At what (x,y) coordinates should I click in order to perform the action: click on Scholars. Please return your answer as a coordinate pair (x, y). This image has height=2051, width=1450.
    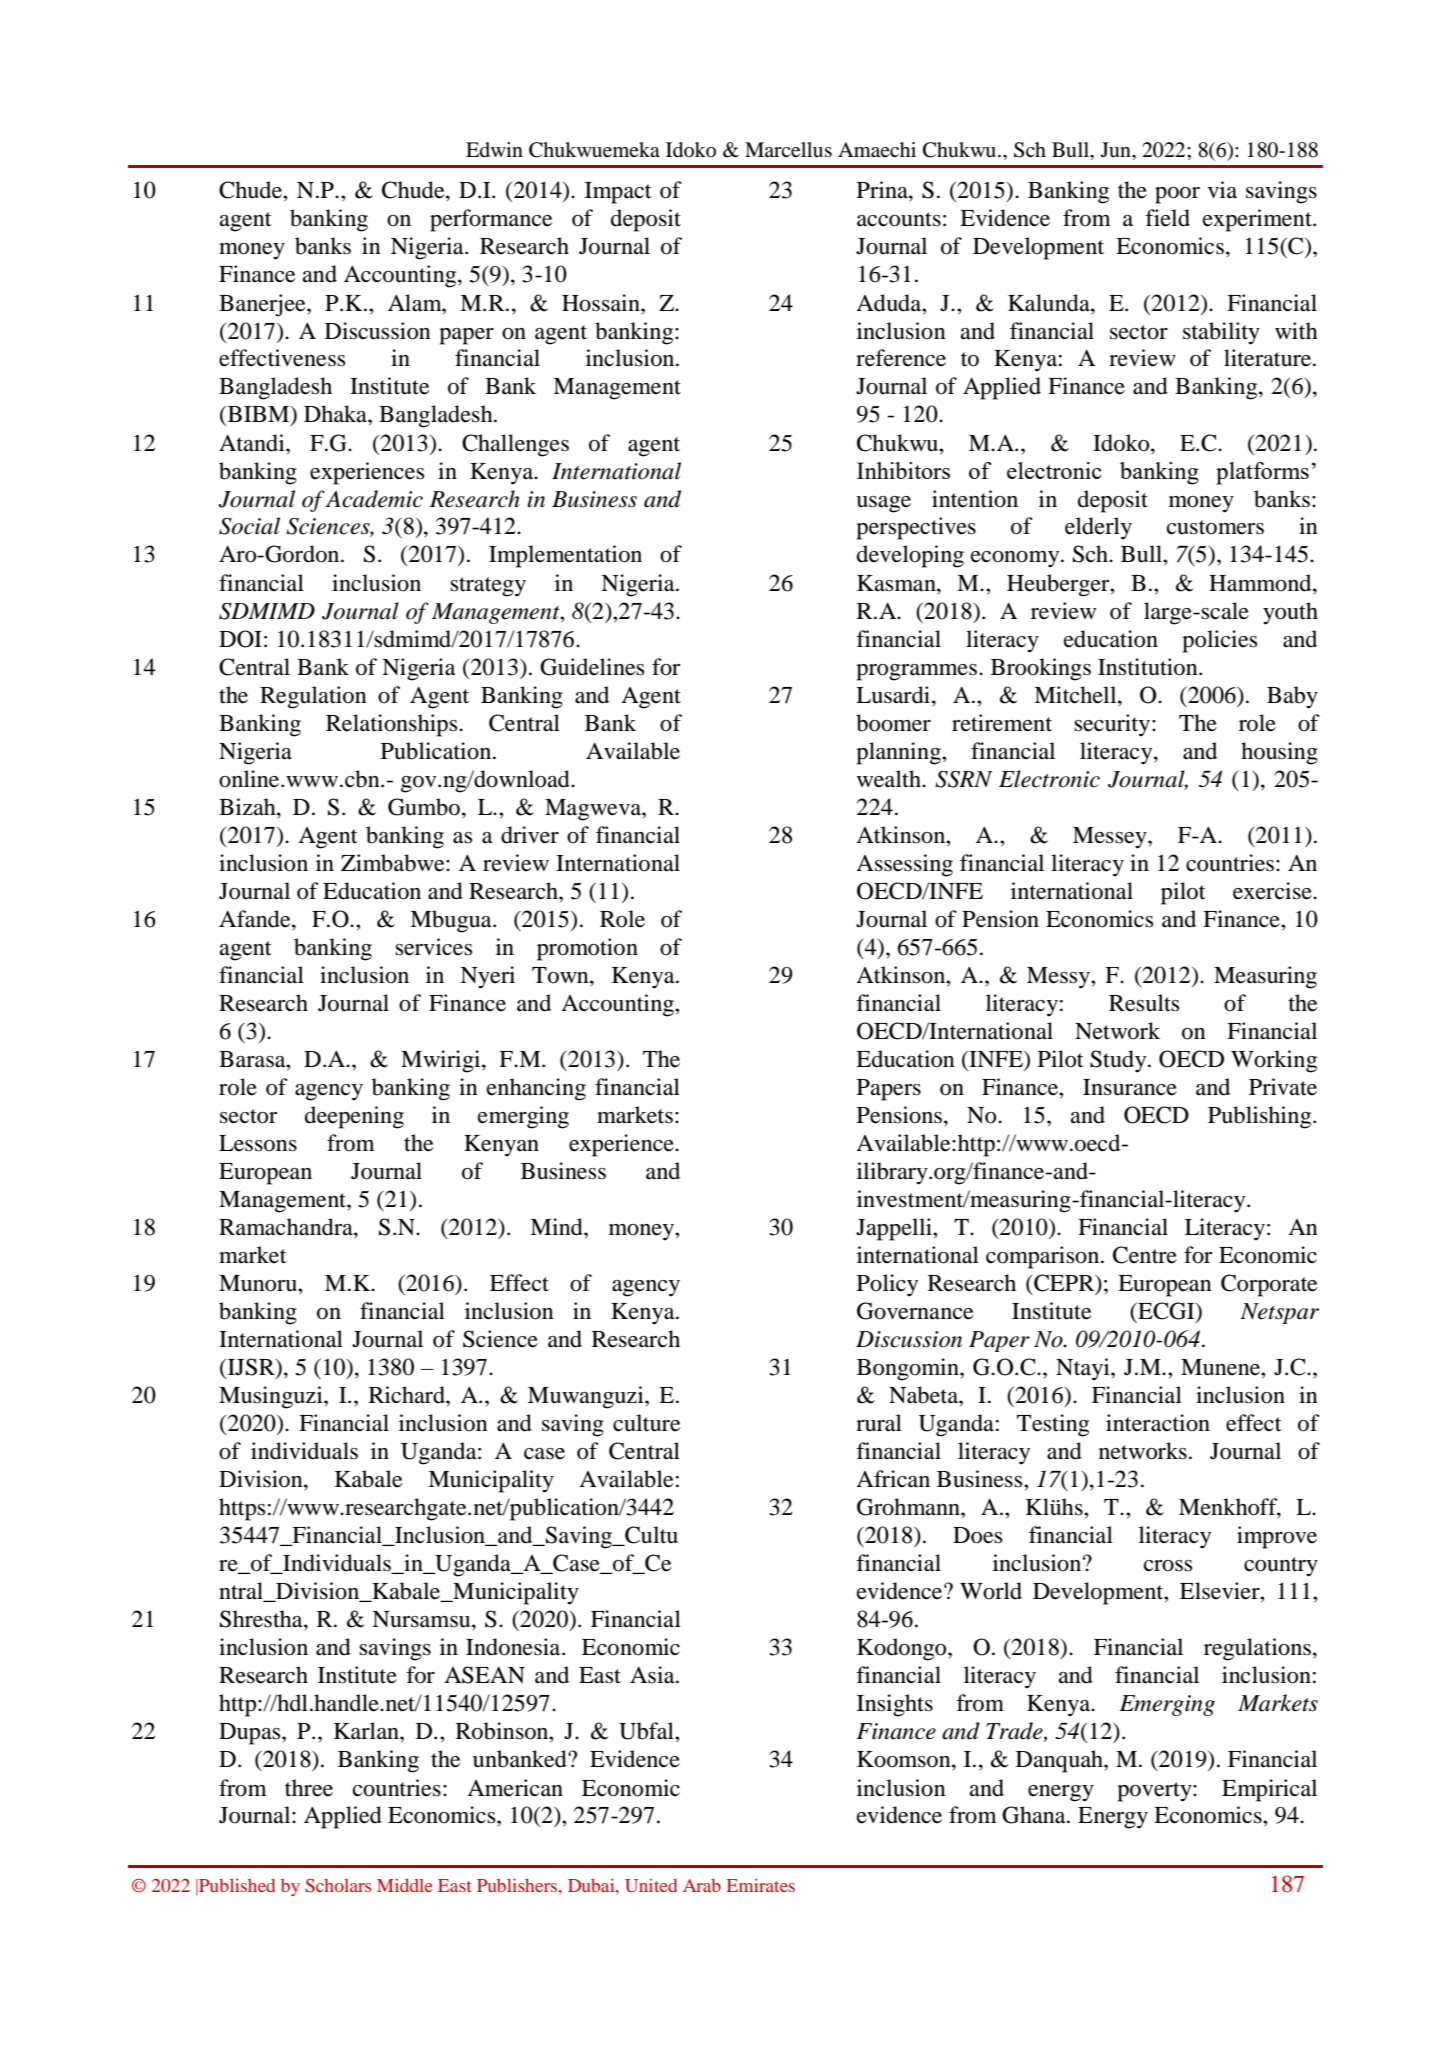
    Looking at the image, I should click on (338, 1886).
